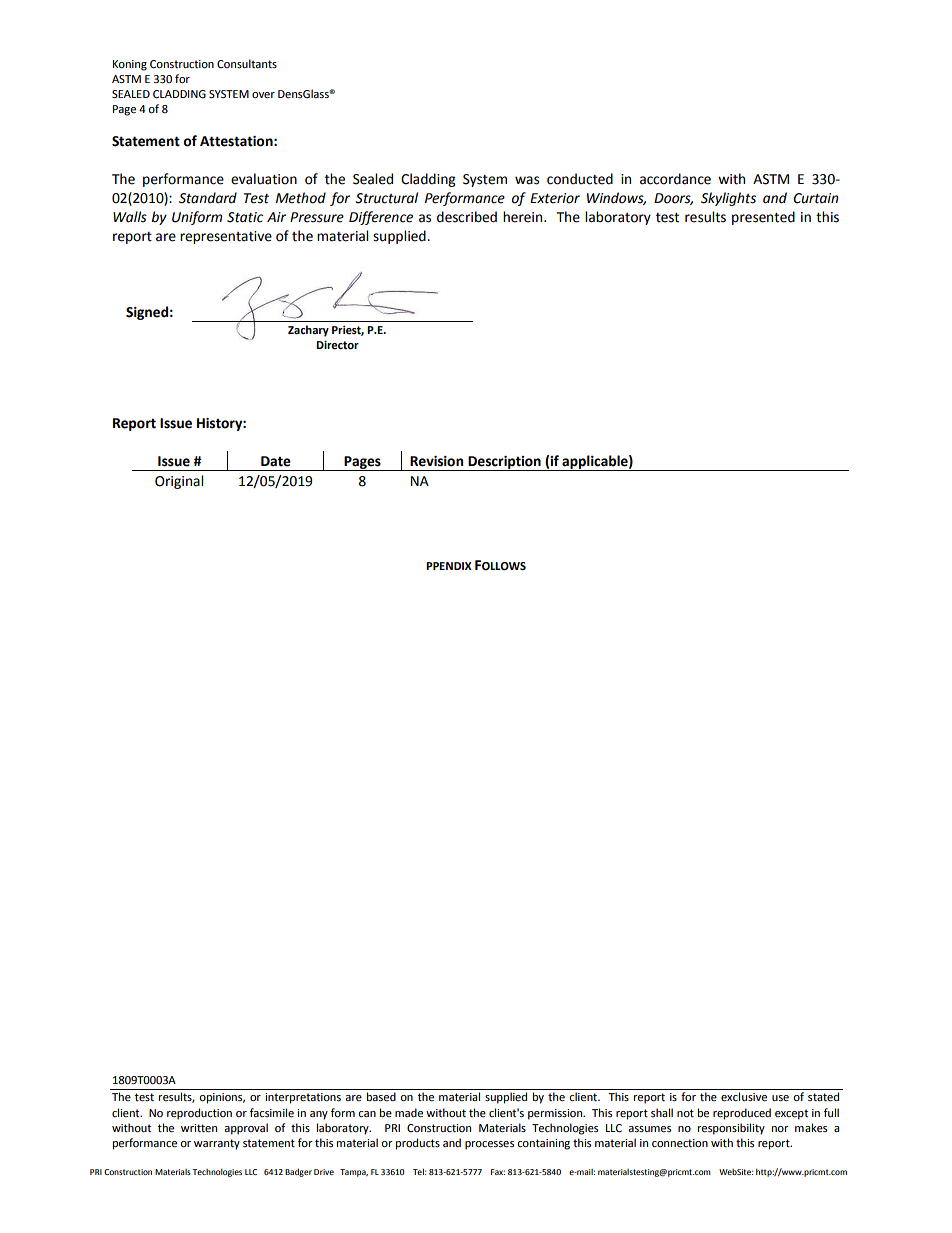 The height and width of the image is (1233, 952). Describe the element at coordinates (303, 1098) in the image. I see `interpretations` at that location.
